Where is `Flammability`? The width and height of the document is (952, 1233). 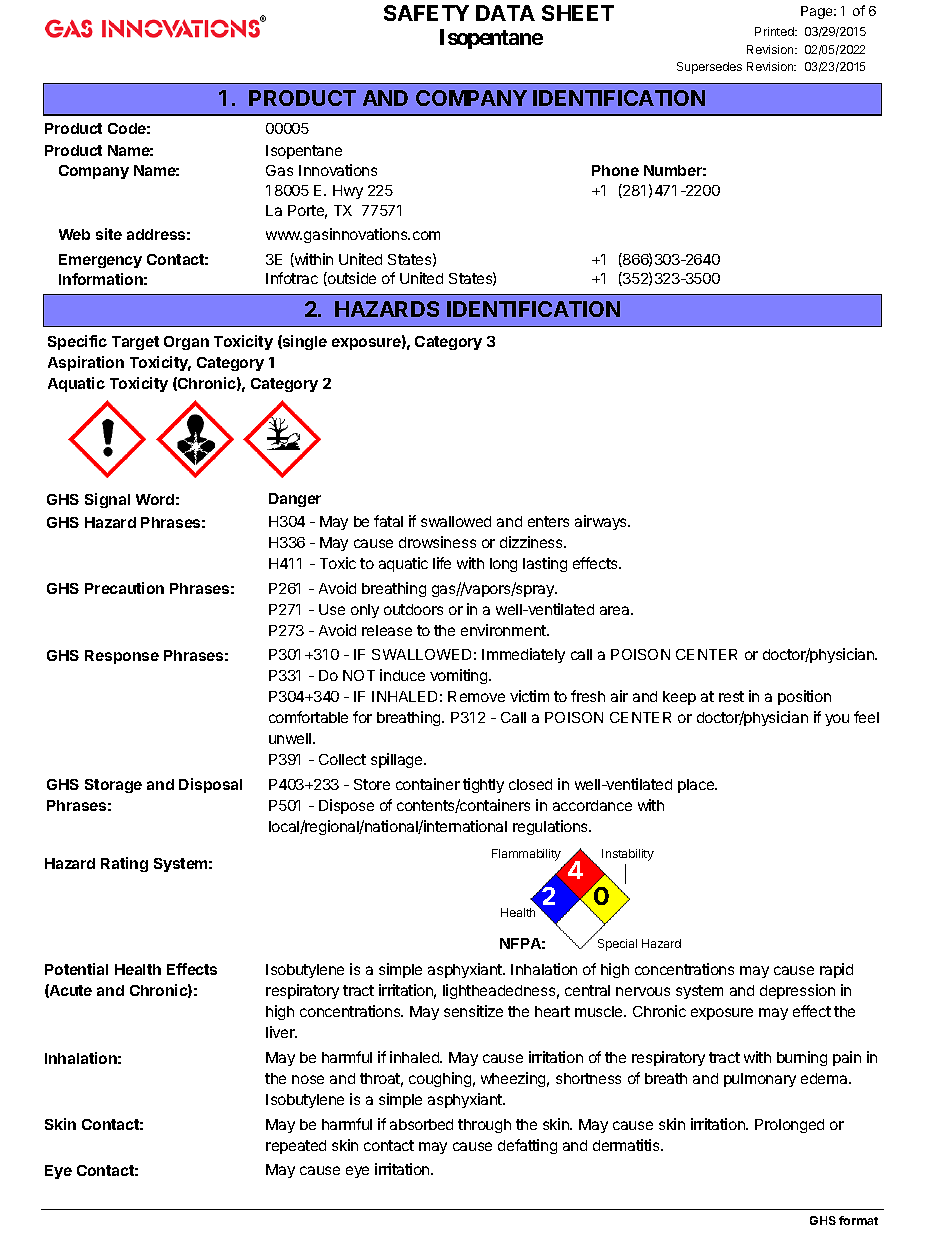
Flammability is located at coordinates (526, 855).
